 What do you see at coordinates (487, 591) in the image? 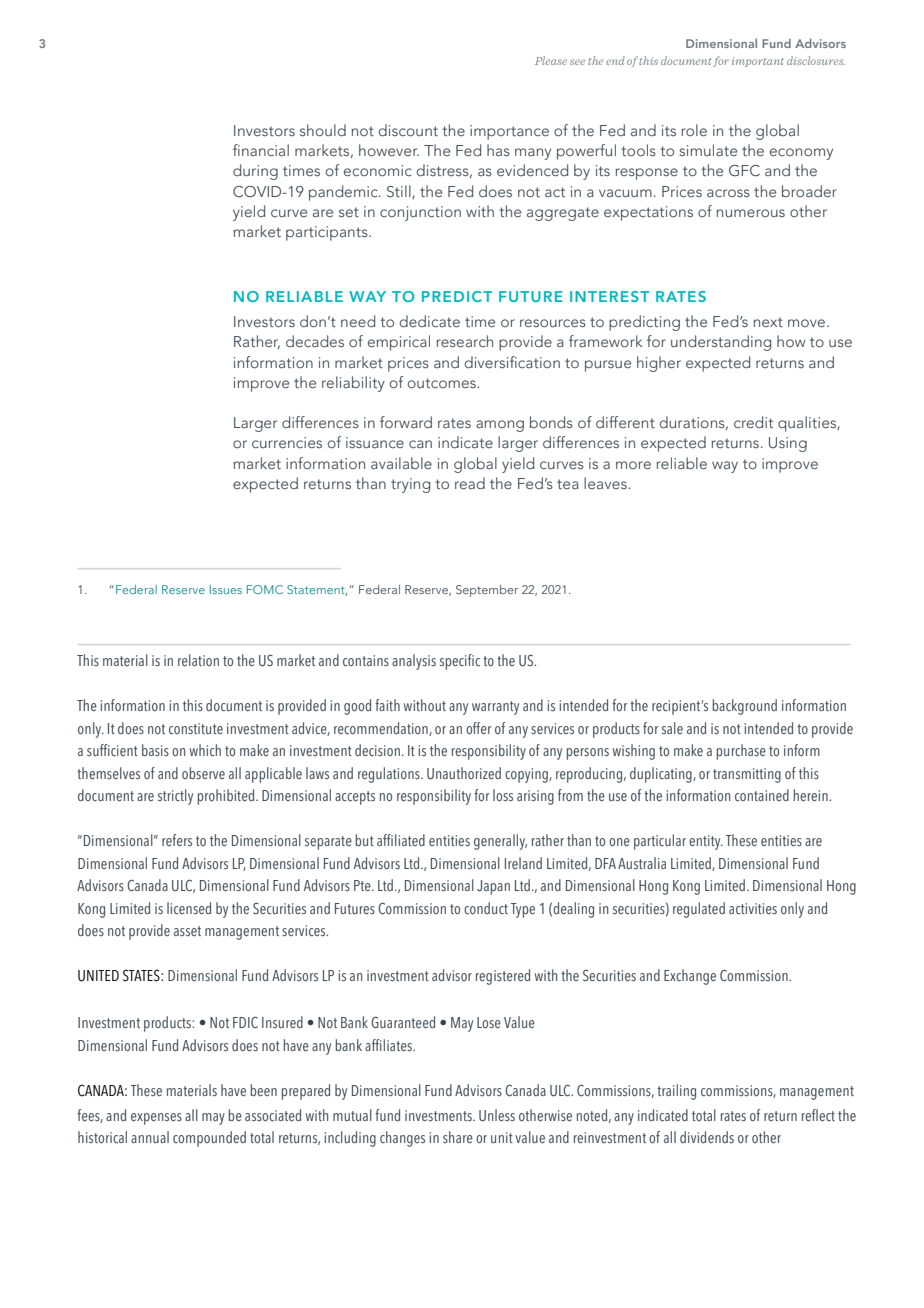
I see `September` at bounding box center [487, 591].
